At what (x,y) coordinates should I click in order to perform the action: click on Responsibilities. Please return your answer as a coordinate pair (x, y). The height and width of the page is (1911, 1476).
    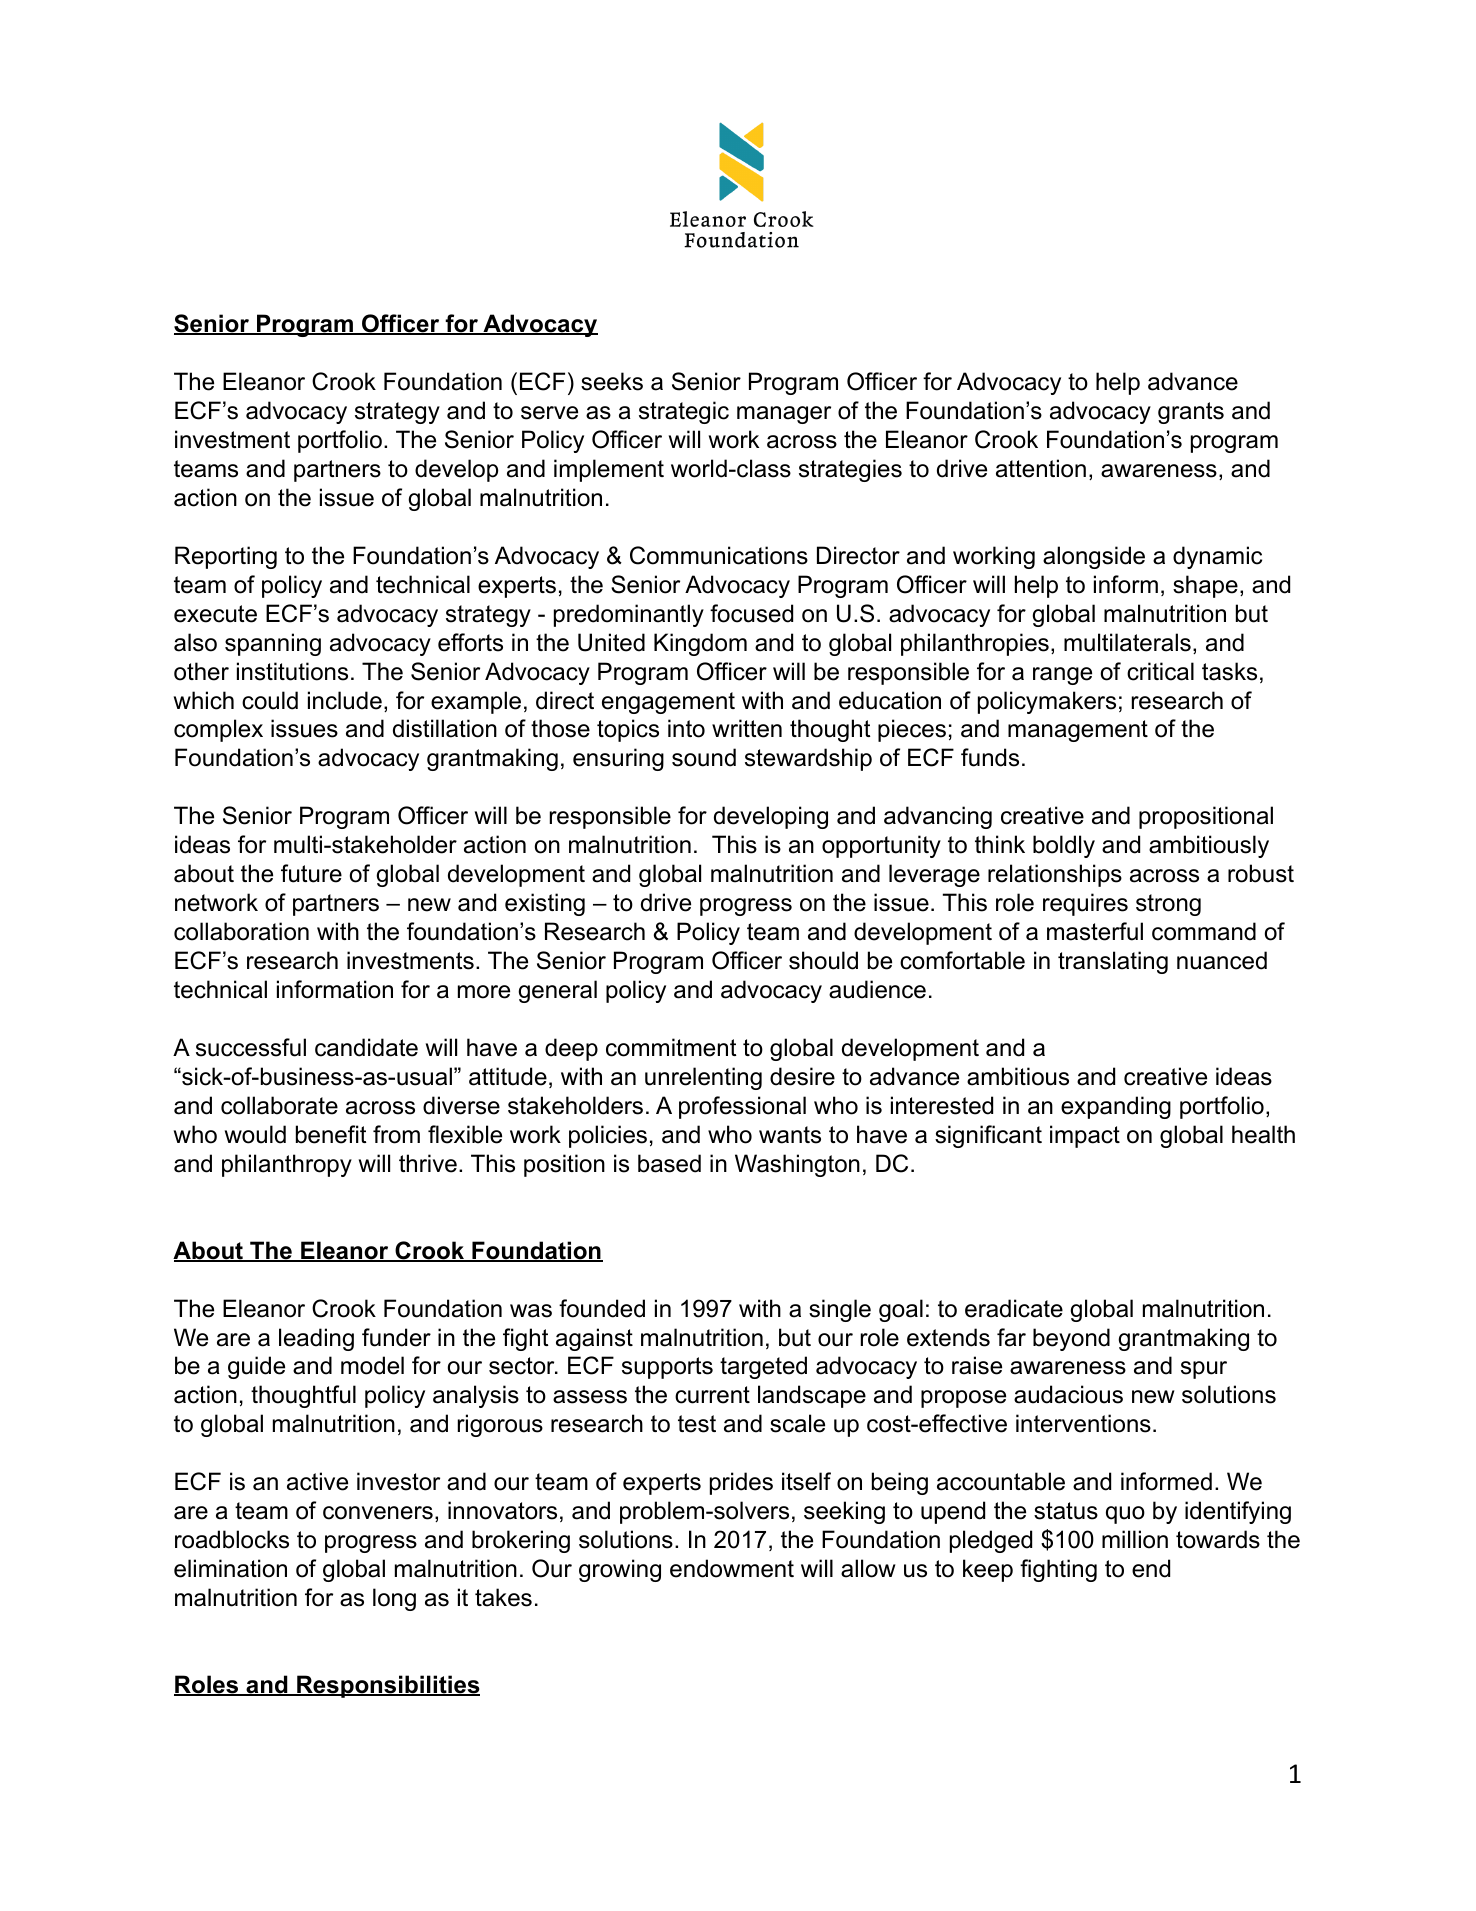
    Looking at the image, I should click on (387, 1686).
